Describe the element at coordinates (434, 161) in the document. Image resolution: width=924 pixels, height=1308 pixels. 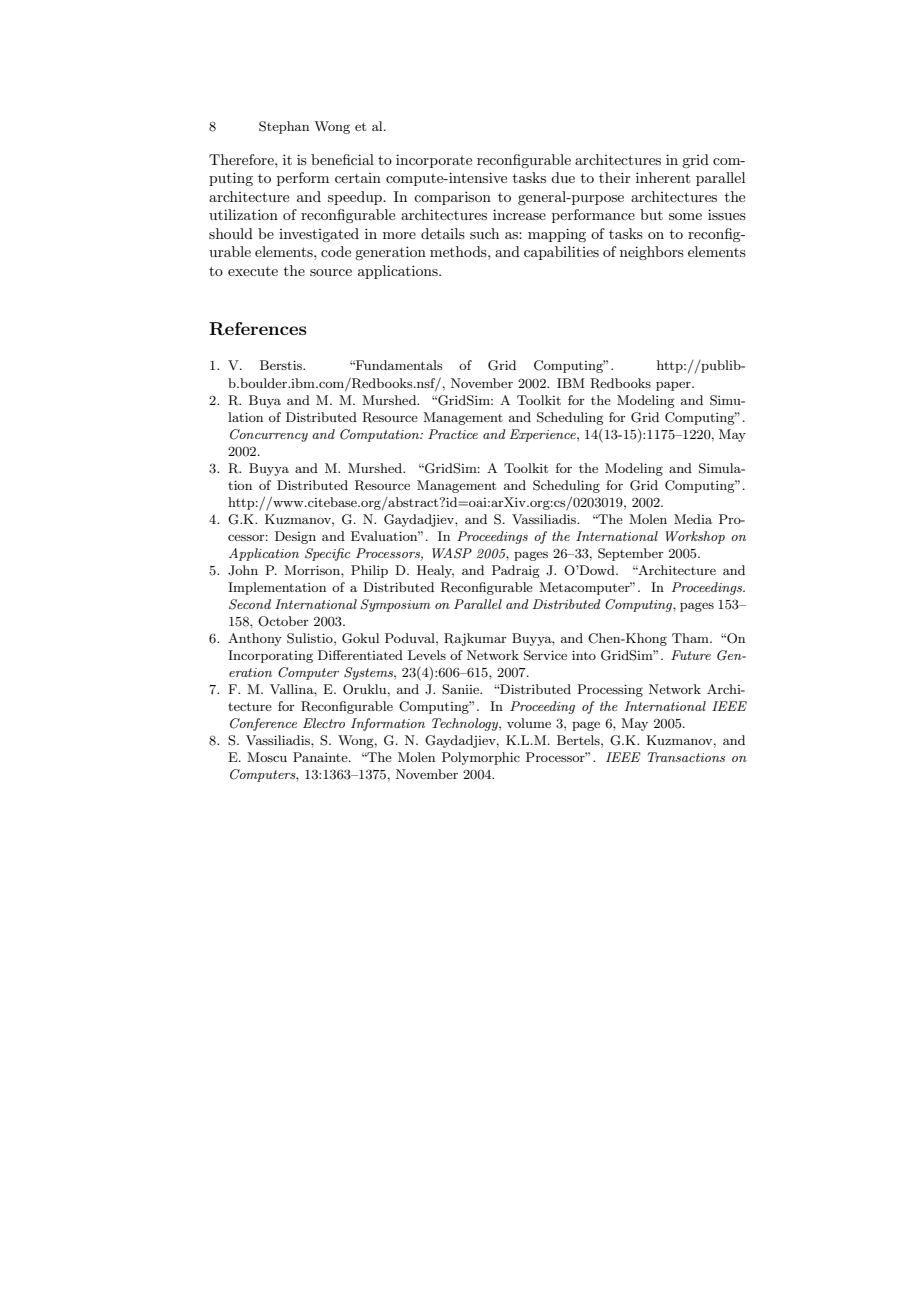
I see `incorporate` at that location.
